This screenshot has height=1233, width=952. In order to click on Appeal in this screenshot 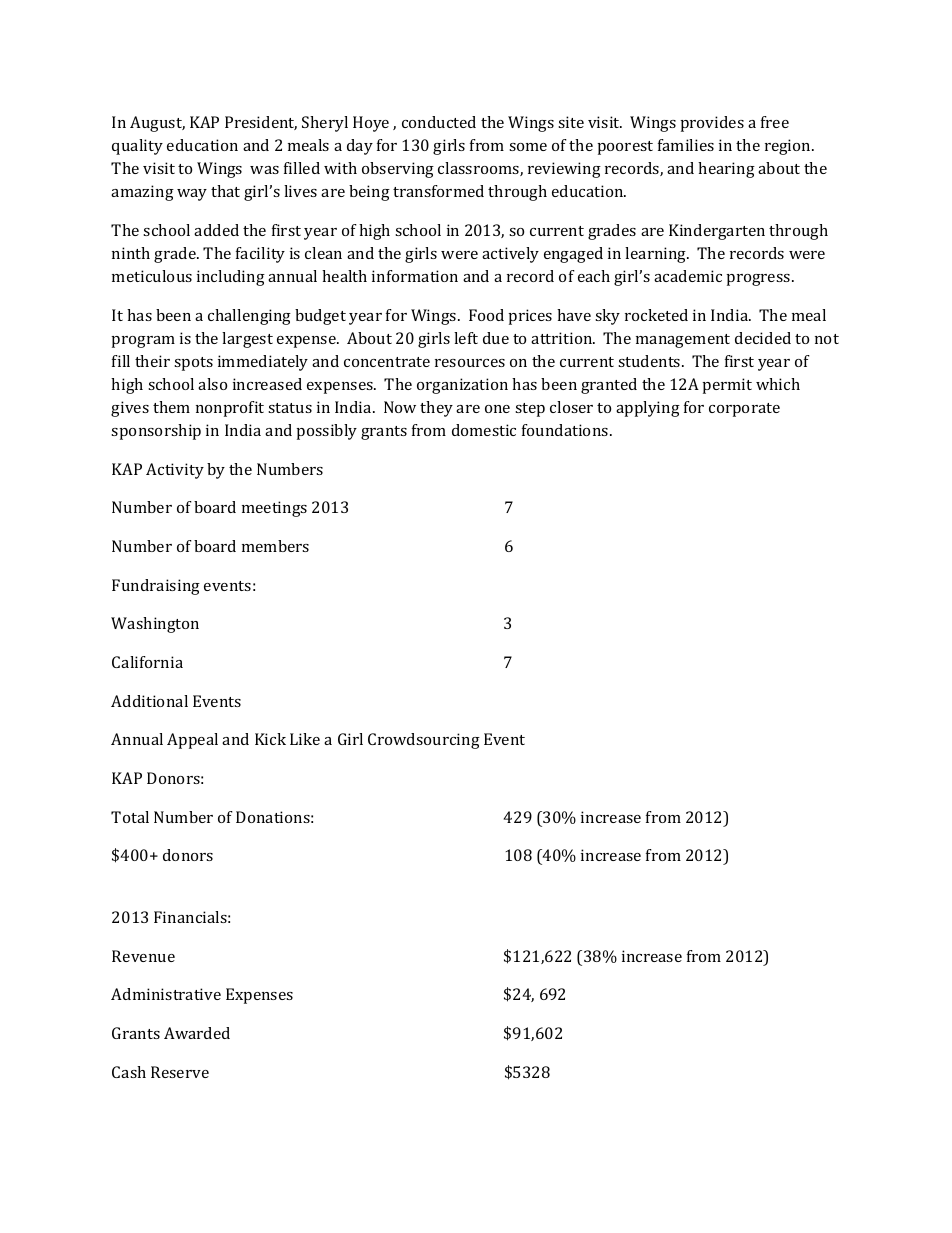, I will do `click(192, 741)`.
